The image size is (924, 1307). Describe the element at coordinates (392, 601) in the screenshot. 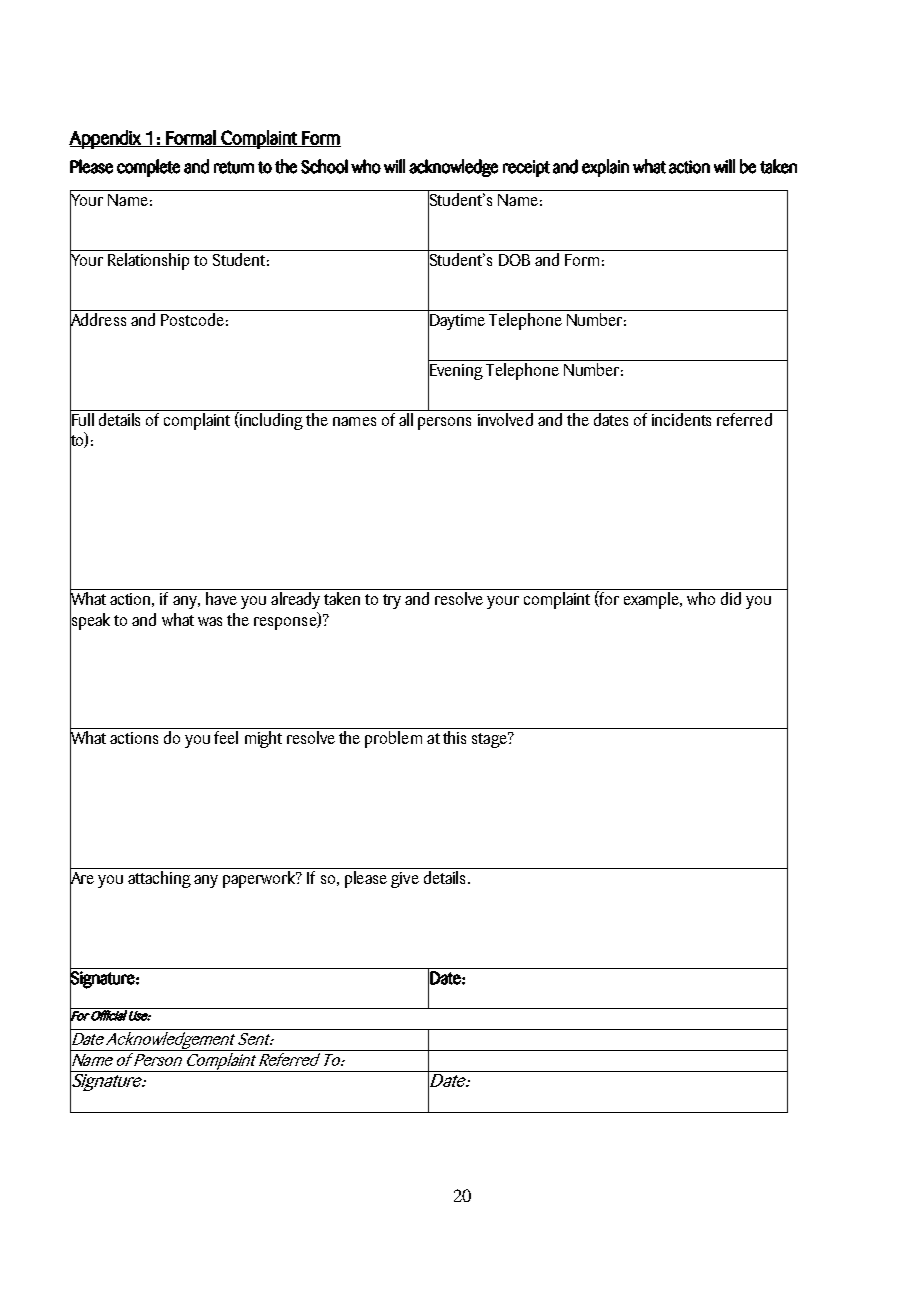

I see `try` at that location.
